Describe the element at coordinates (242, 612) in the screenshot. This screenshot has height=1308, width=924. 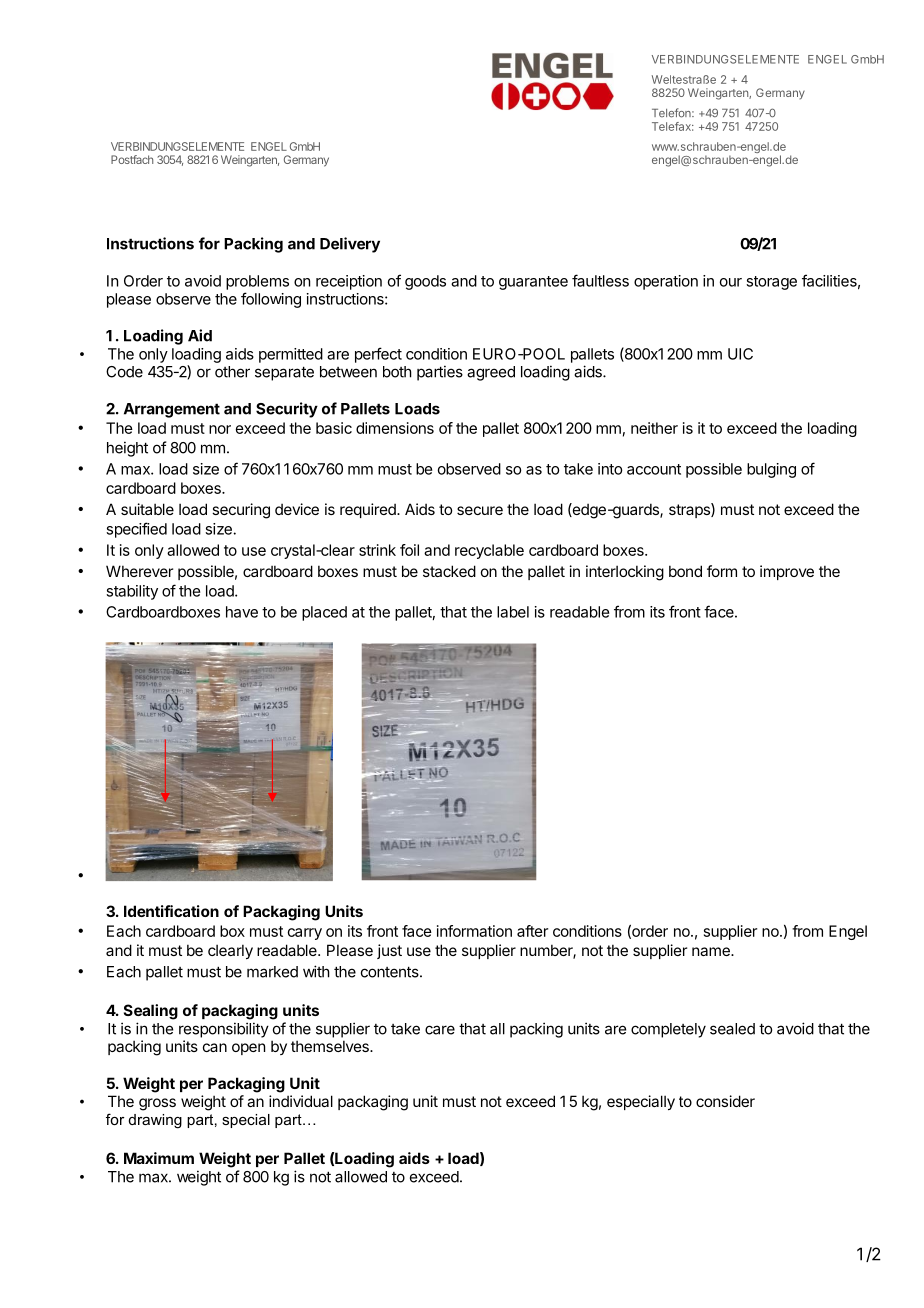
I see `have` at that location.
